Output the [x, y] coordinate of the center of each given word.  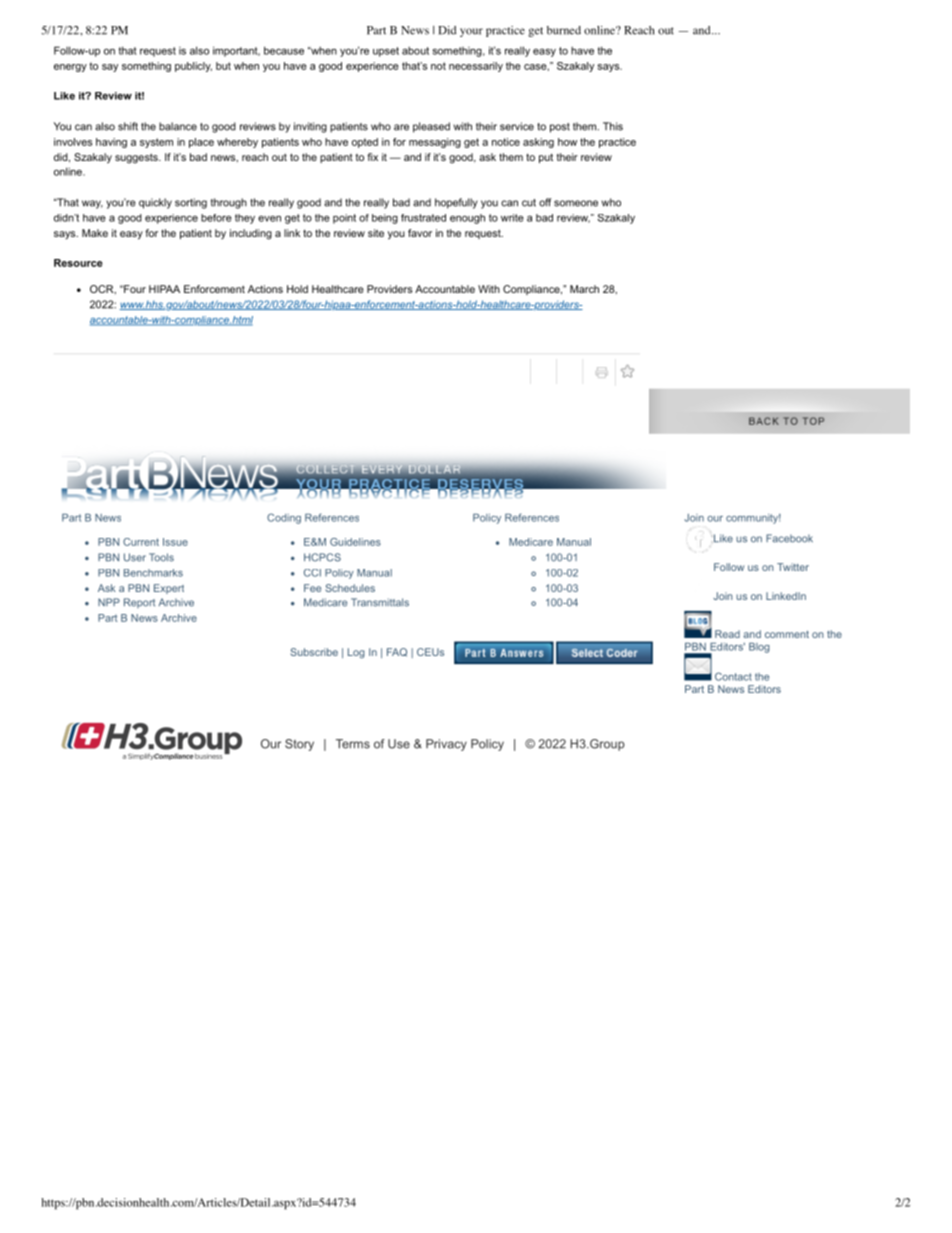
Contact [733, 676]
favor [420, 233]
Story [299, 745]
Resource [78, 263]
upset [386, 52]
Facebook [789, 538]
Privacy [446, 745]
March [584, 289]
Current [141, 542]
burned [564, 30]
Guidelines [355, 542]
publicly [193, 67]
